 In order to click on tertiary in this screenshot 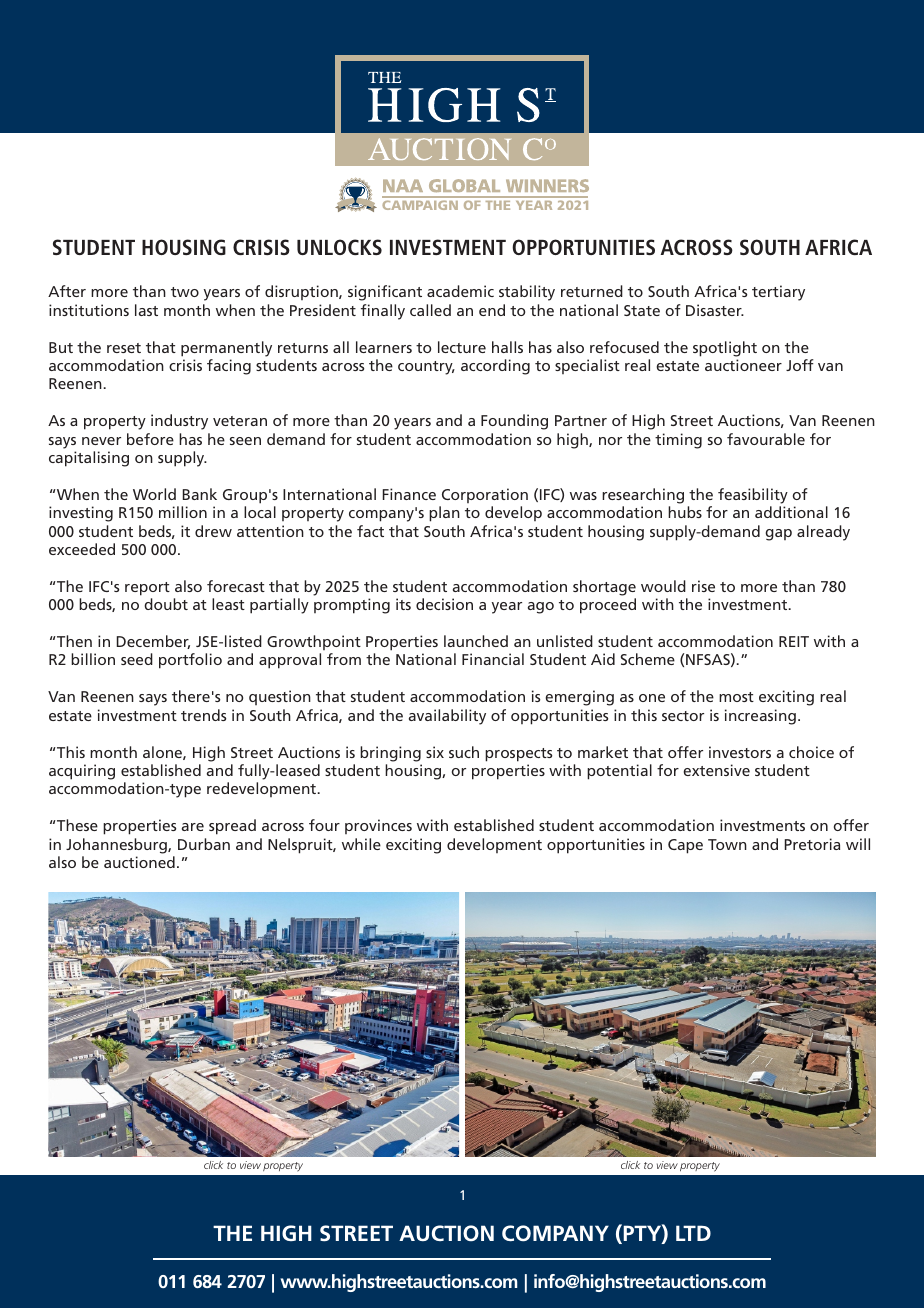, I will do `click(778, 293)`.
